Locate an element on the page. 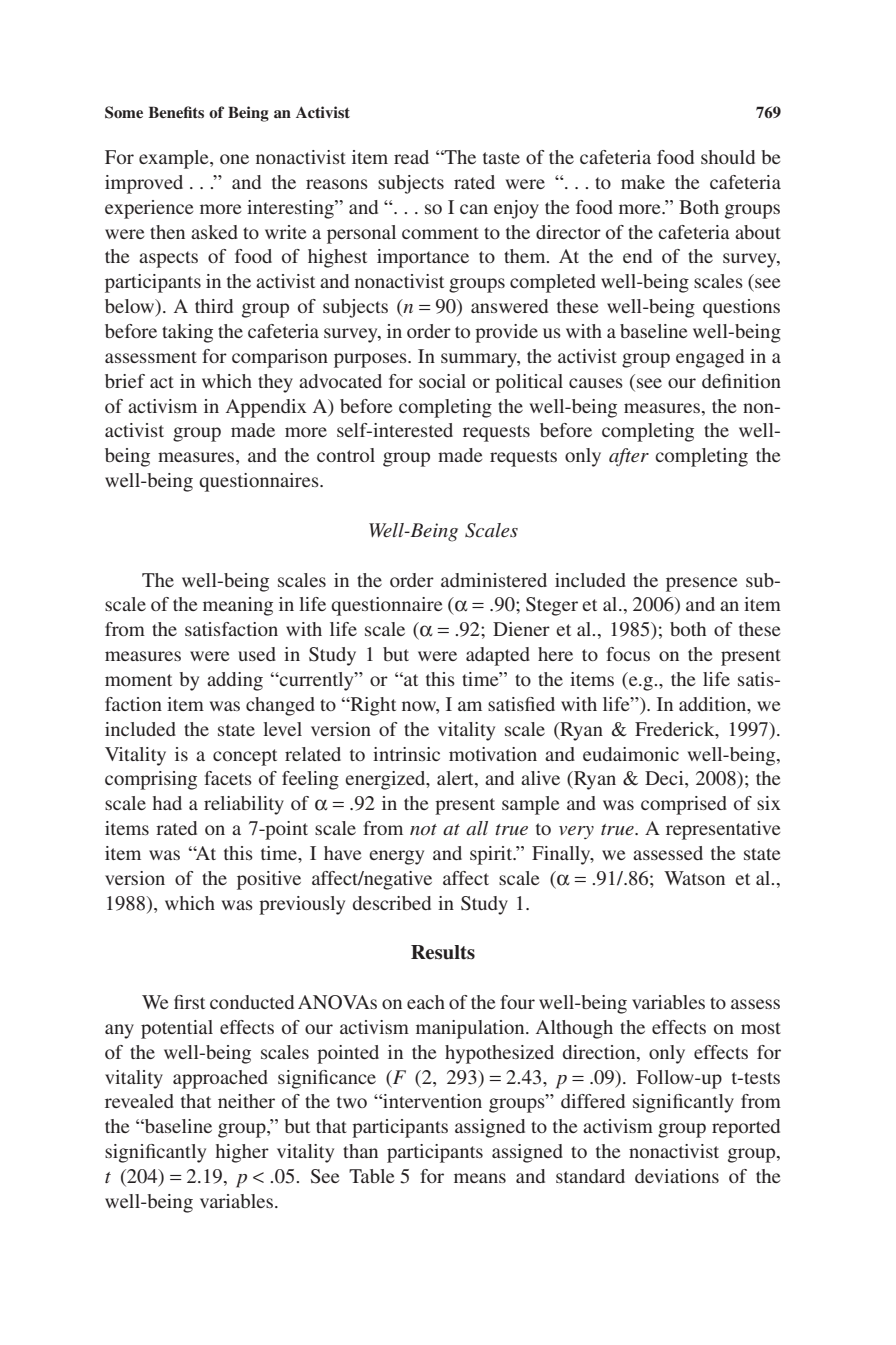 Image resolution: width=896 pixels, height=1345 pixels. adding is located at coordinates (235, 681).
